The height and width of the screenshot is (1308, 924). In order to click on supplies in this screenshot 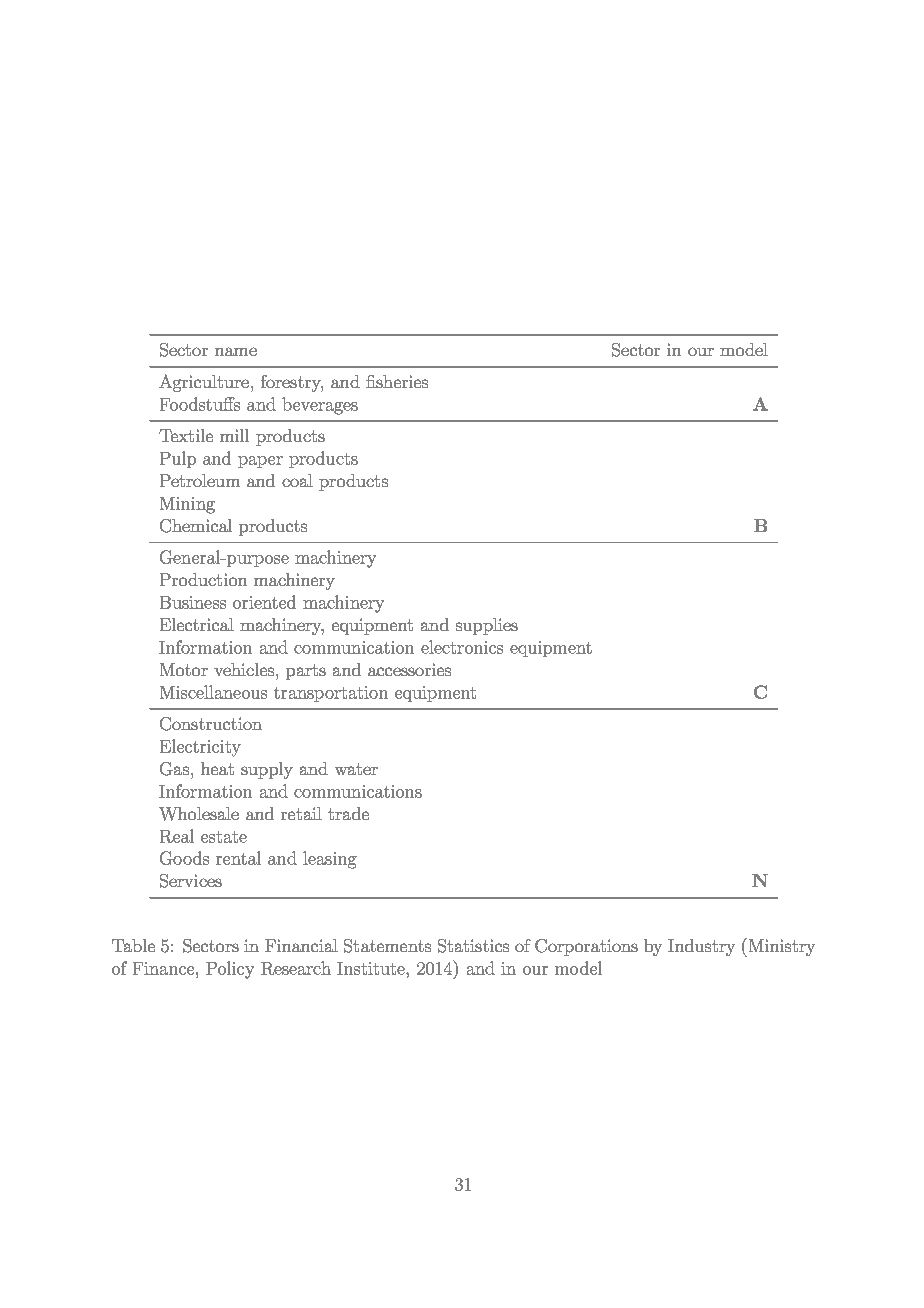, I will do `click(487, 626)`.
